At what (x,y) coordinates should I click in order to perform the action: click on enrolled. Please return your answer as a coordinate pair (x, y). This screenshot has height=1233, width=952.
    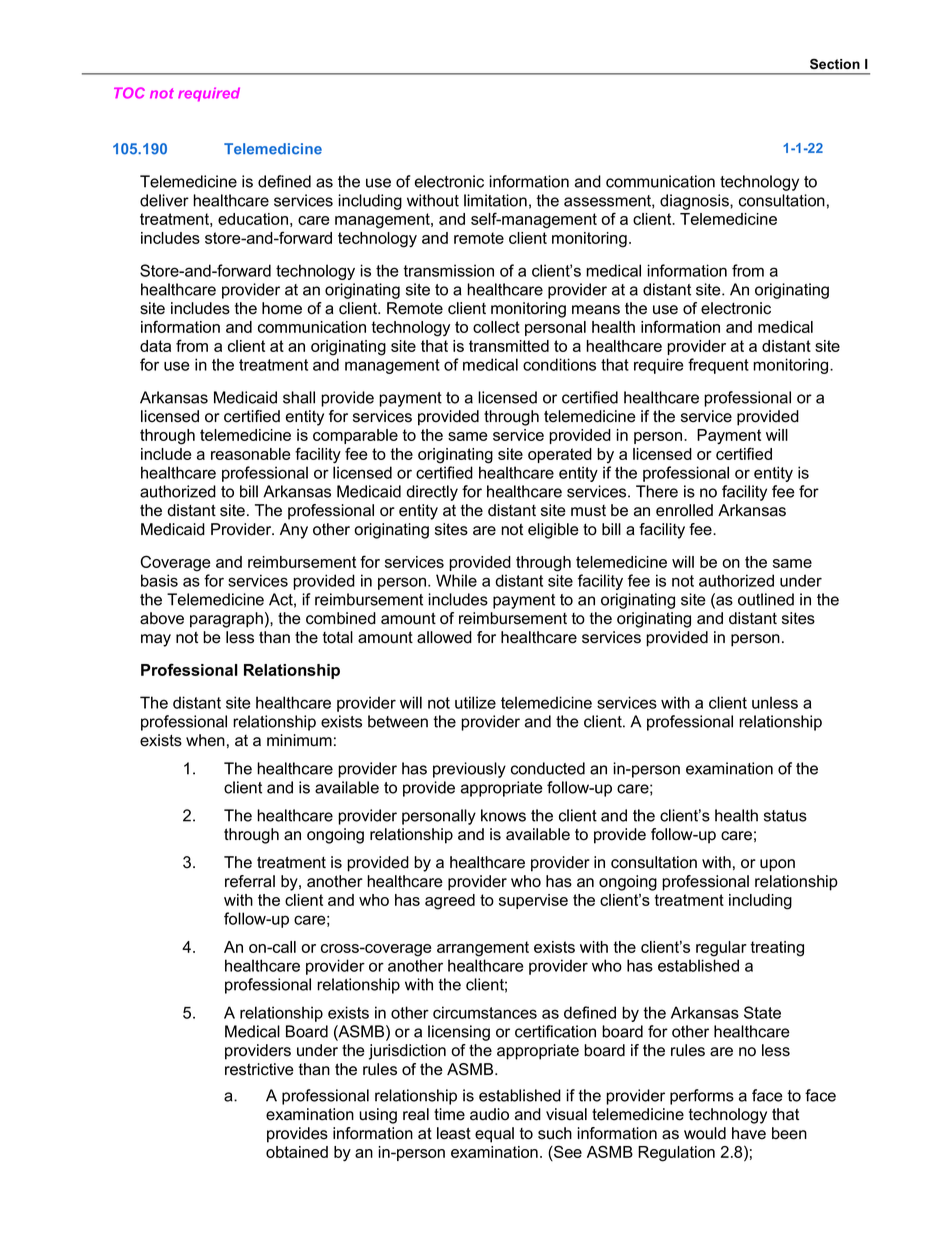
    Looking at the image, I should click on (684, 510).
